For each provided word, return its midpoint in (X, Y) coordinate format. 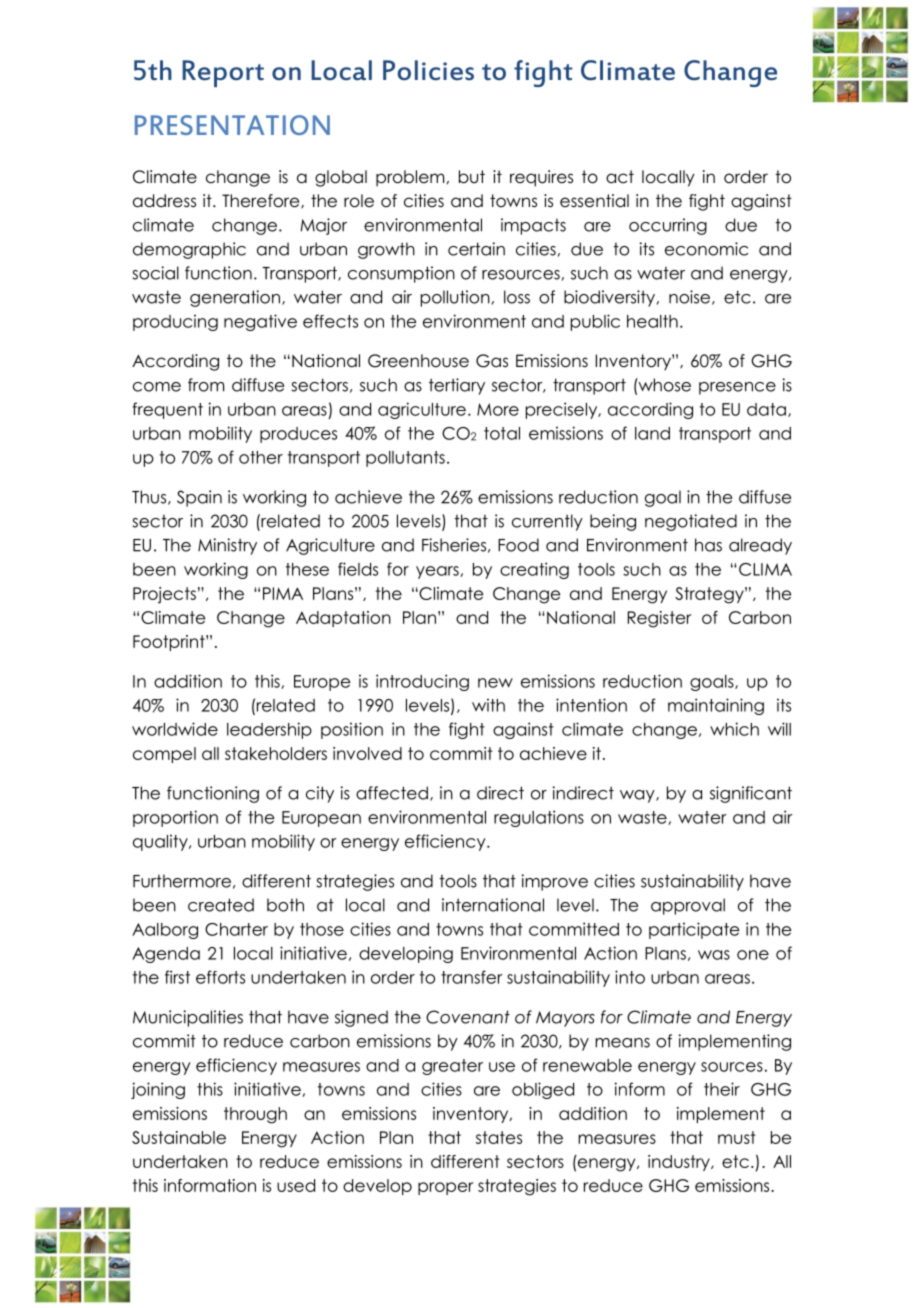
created (221, 905)
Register (659, 619)
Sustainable (179, 1137)
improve (555, 882)
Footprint (170, 643)
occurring (668, 226)
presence (737, 388)
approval (688, 906)
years (438, 572)
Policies (428, 70)
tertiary (457, 386)
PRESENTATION (232, 125)
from (206, 385)
